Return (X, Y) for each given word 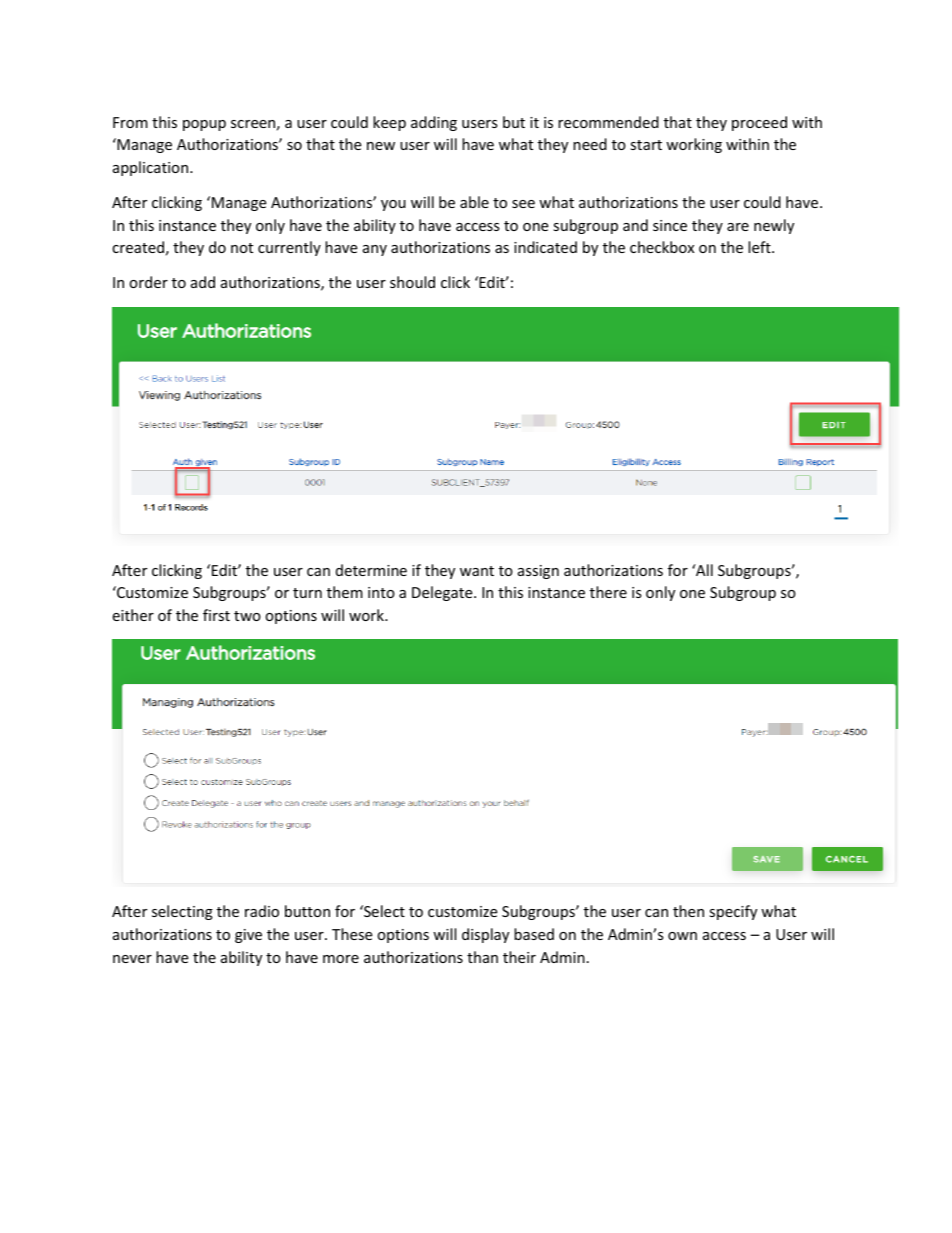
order (148, 282)
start (646, 145)
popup (204, 125)
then (688, 911)
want (477, 571)
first (216, 615)
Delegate (443, 593)
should (412, 282)
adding (434, 123)
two (247, 616)
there (608, 592)
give (248, 936)
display (485, 935)
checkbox (662, 247)
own (682, 936)
